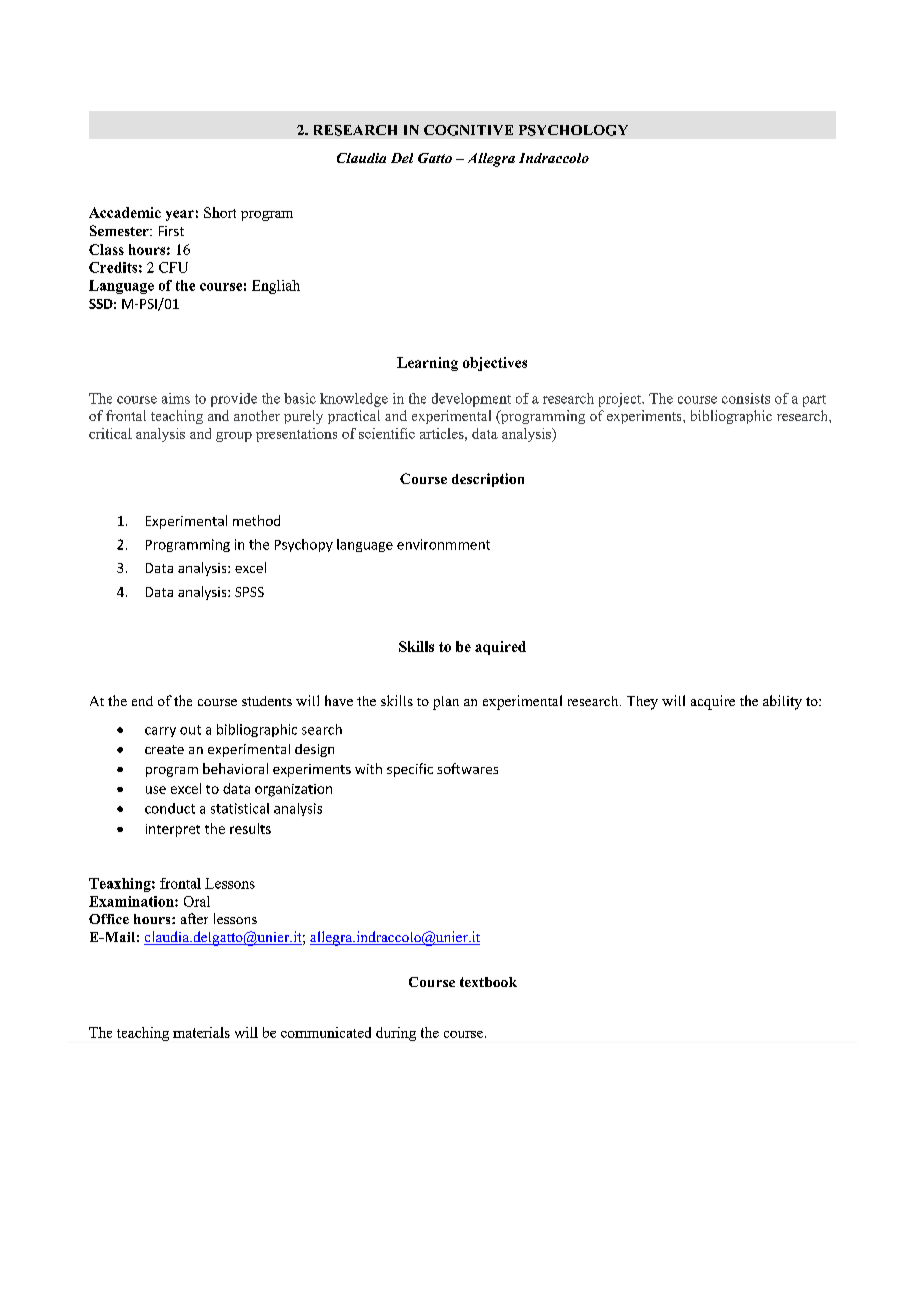  I want to click on SPSS, so click(249, 592).
